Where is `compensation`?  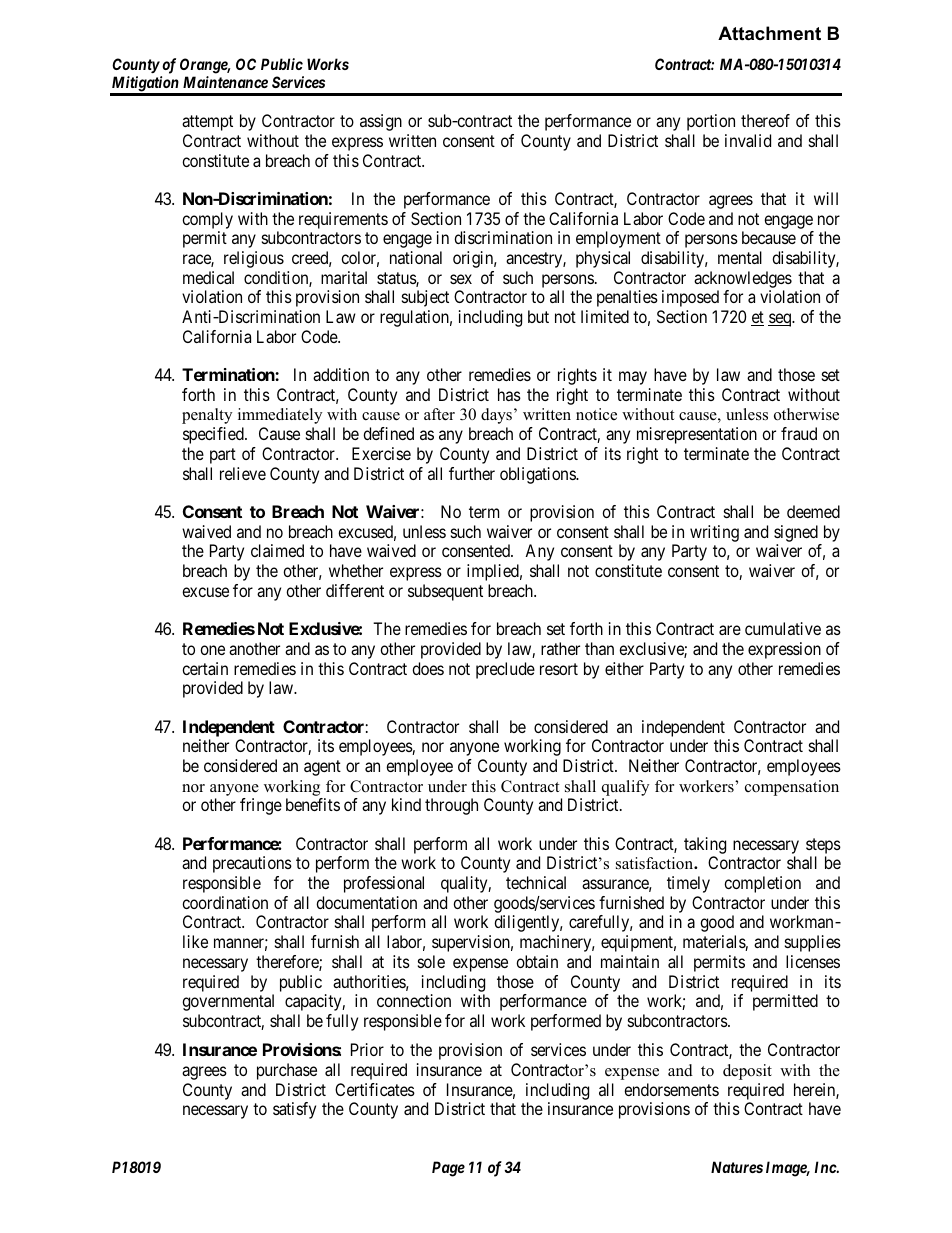 compensation is located at coordinates (792, 788).
